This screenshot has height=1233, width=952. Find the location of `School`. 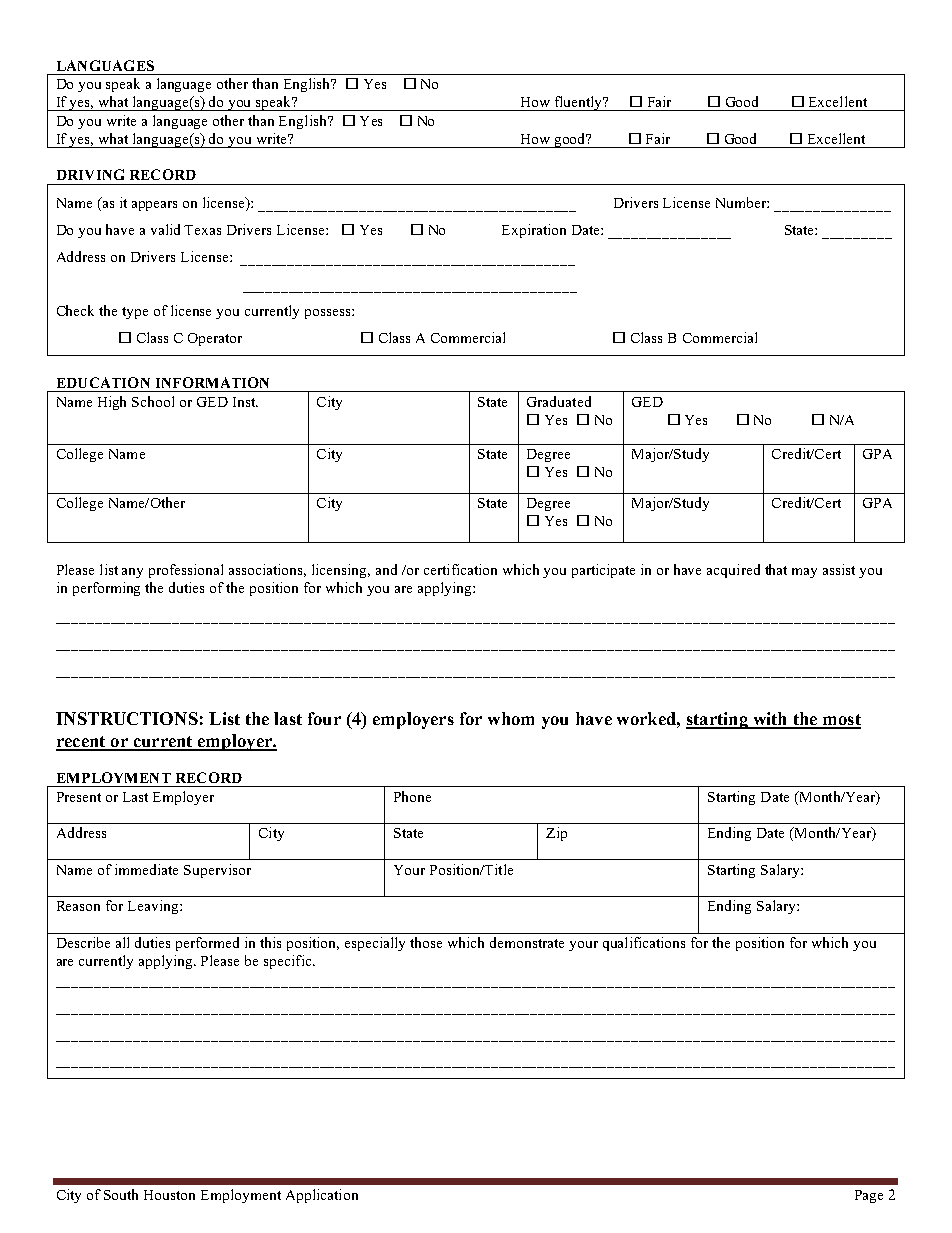

School is located at coordinates (153, 401).
